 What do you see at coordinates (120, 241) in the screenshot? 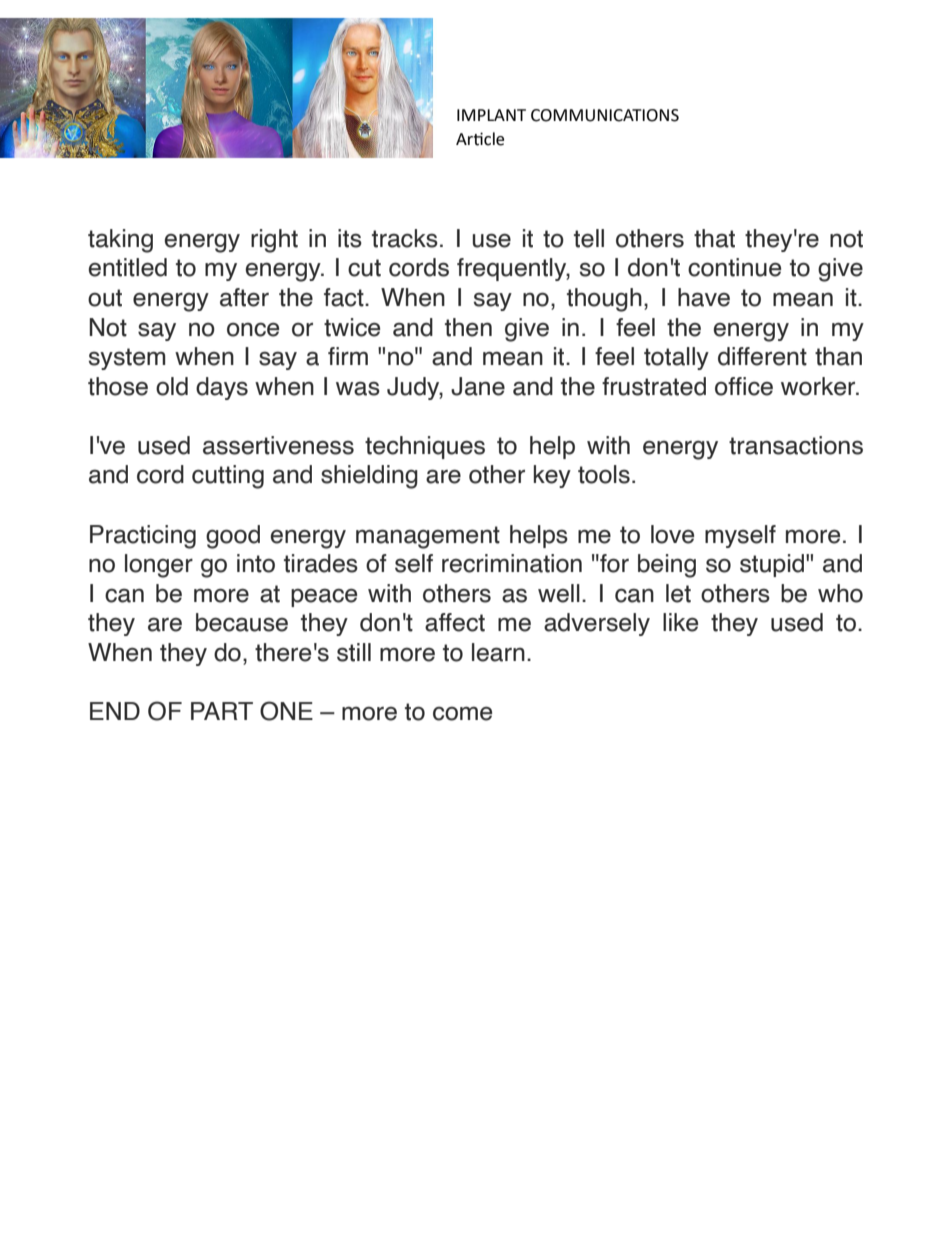
I see `taking` at bounding box center [120, 241].
